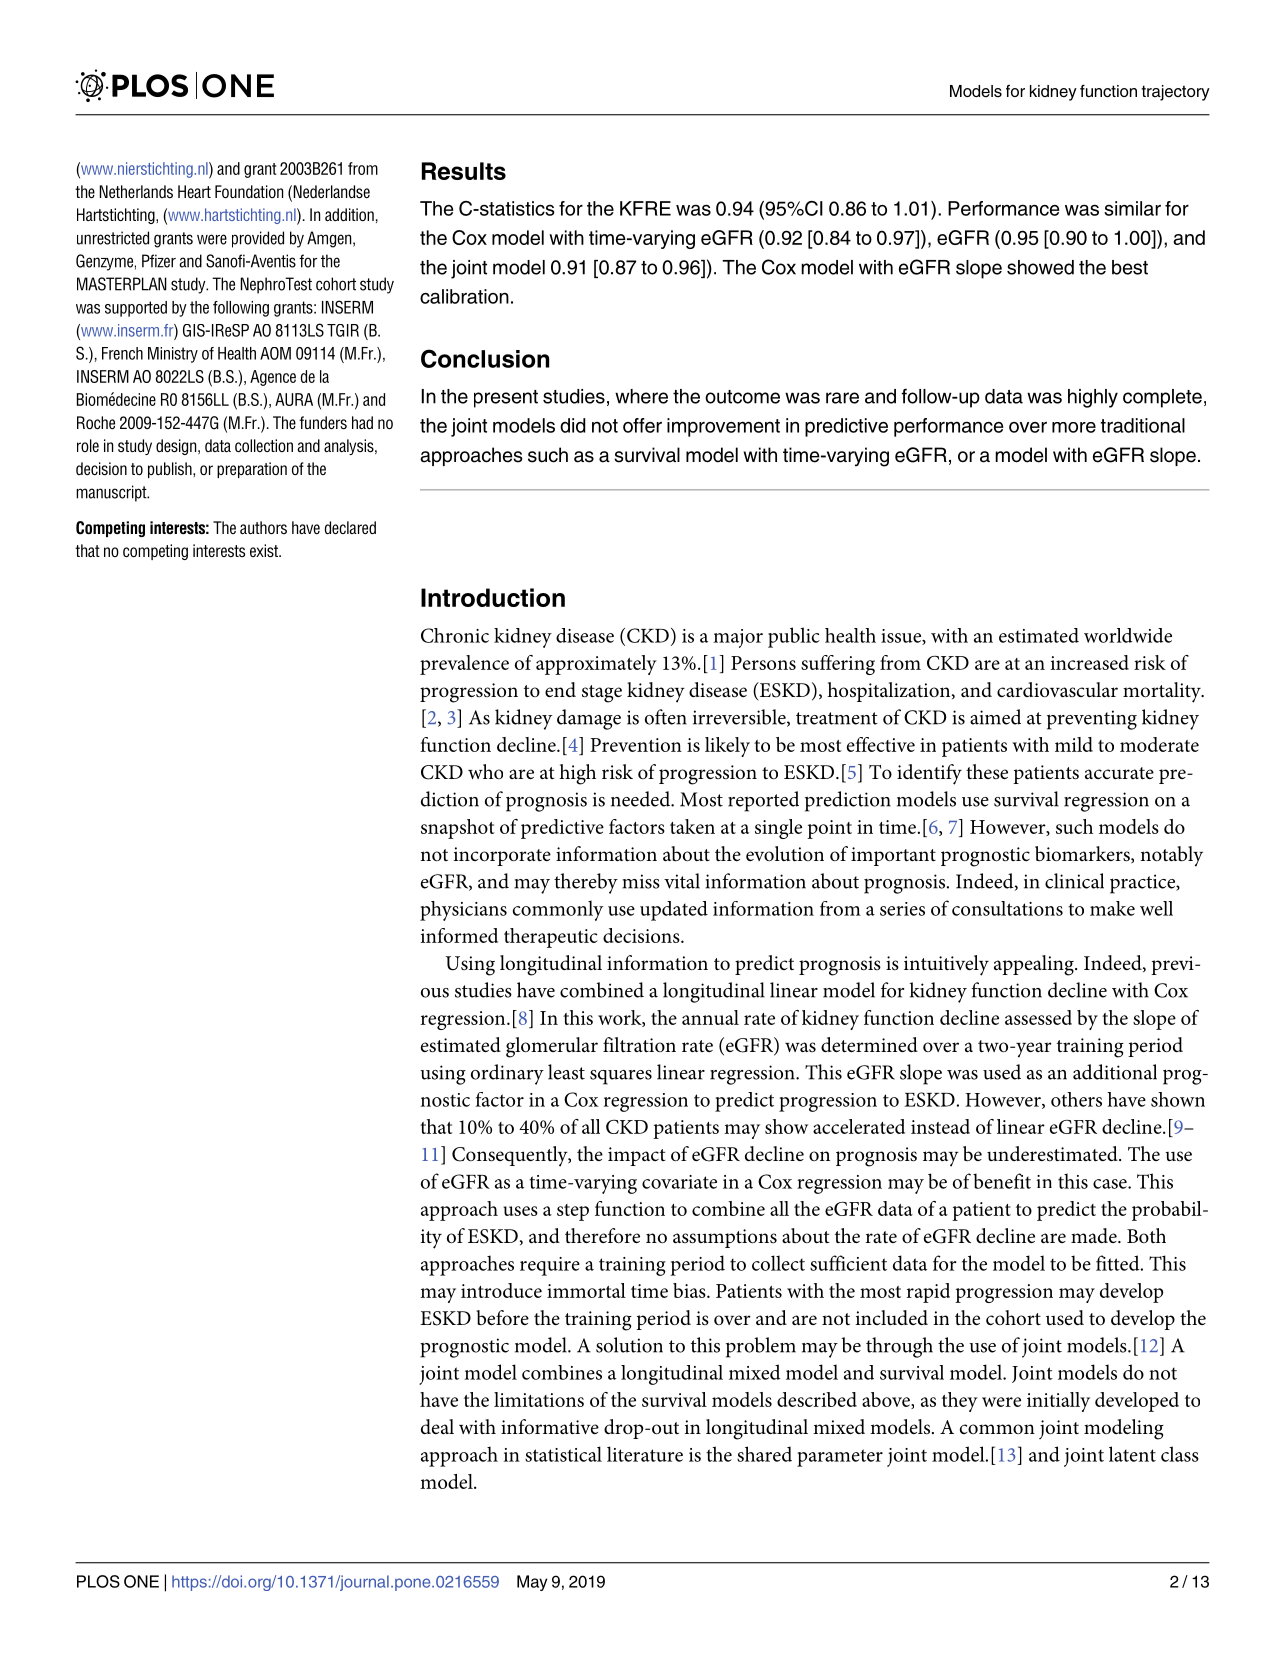 This document has width=1285, height=1663. Describe the element at coordinates (98, 1581) in the document. I see `PLOS` at that location.
